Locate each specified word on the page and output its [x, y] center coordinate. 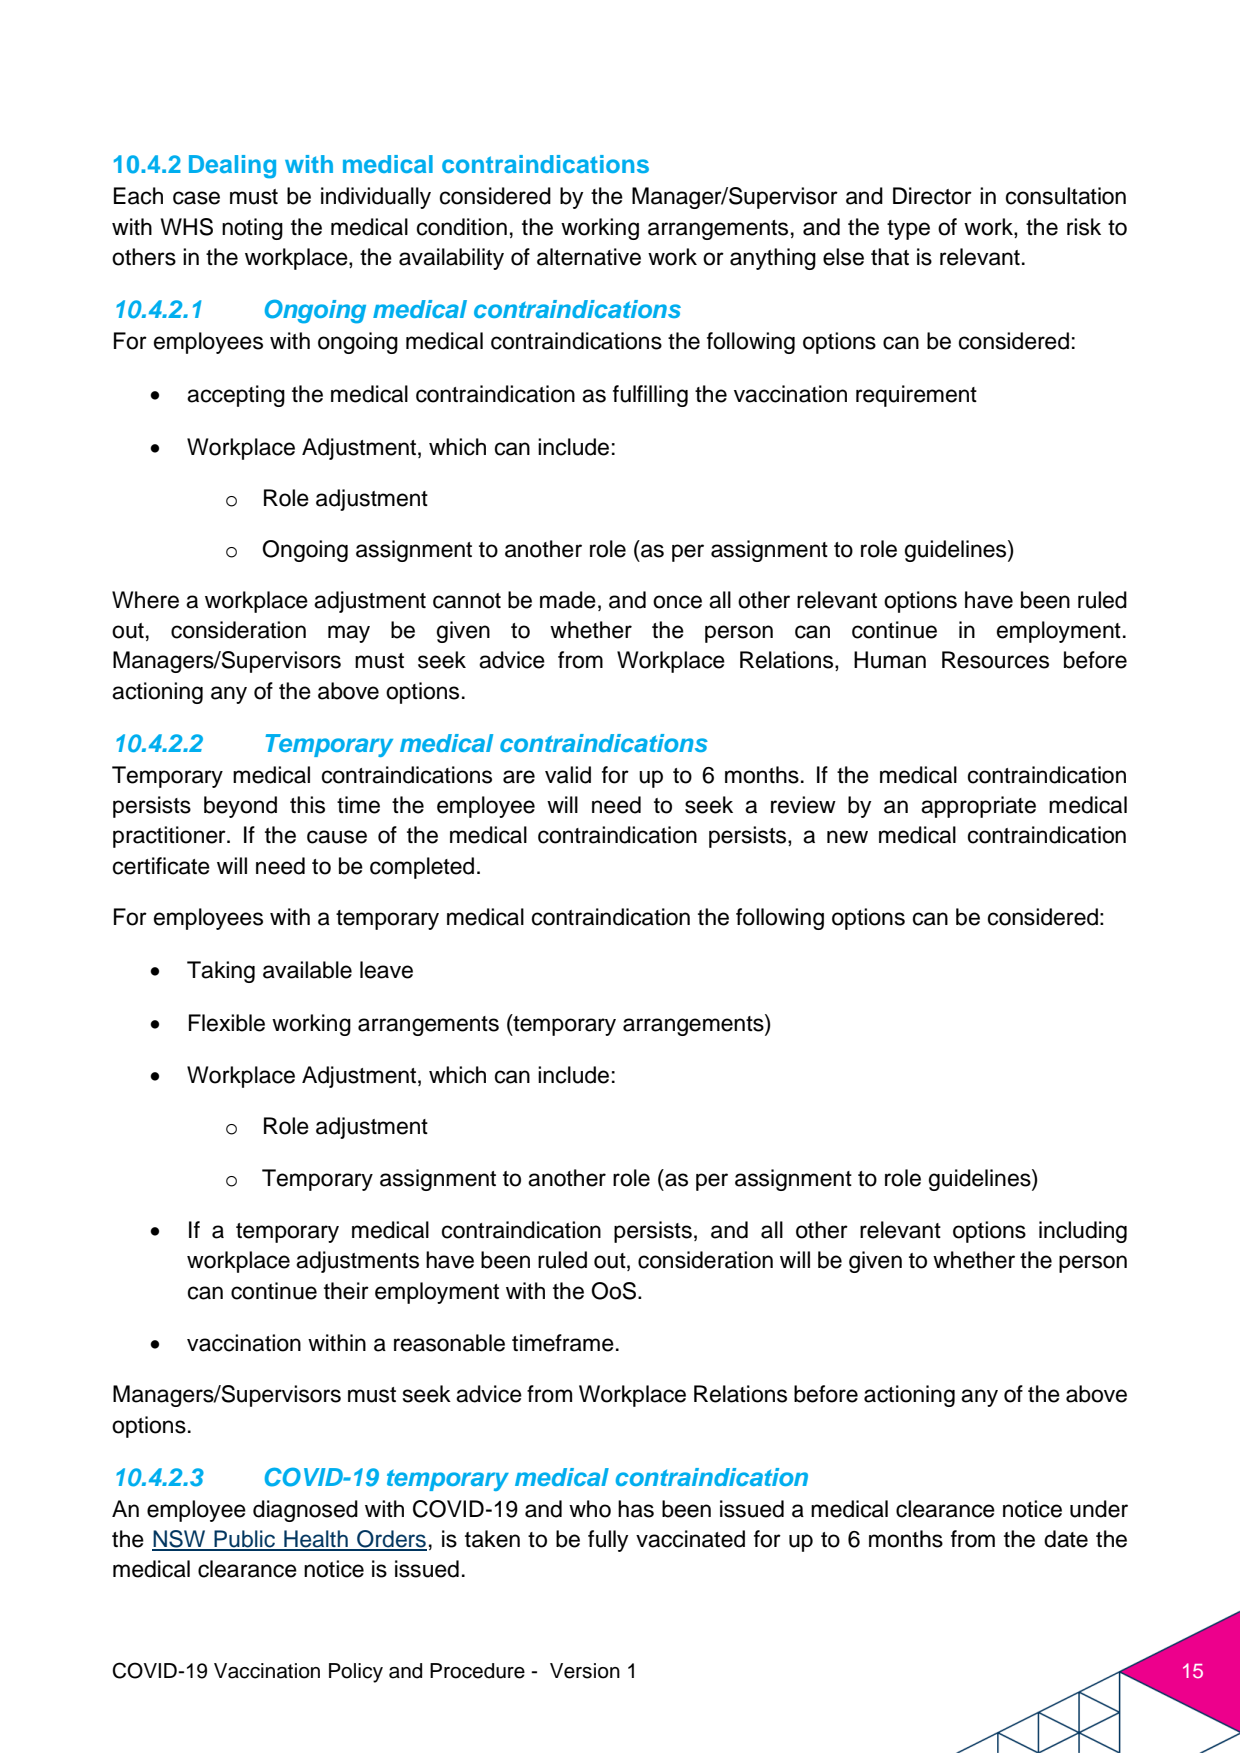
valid [568, 775]
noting [252, 229]
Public [244, 1540]
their [346, 1291]
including [1083, 1232]
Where [145, 600]
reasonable [449, 1343]
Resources [995, 660]
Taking [221, 972]
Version [585, 1671]
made [568, 600]
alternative [589, 257]
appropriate [978, 807]
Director [932, 196]
